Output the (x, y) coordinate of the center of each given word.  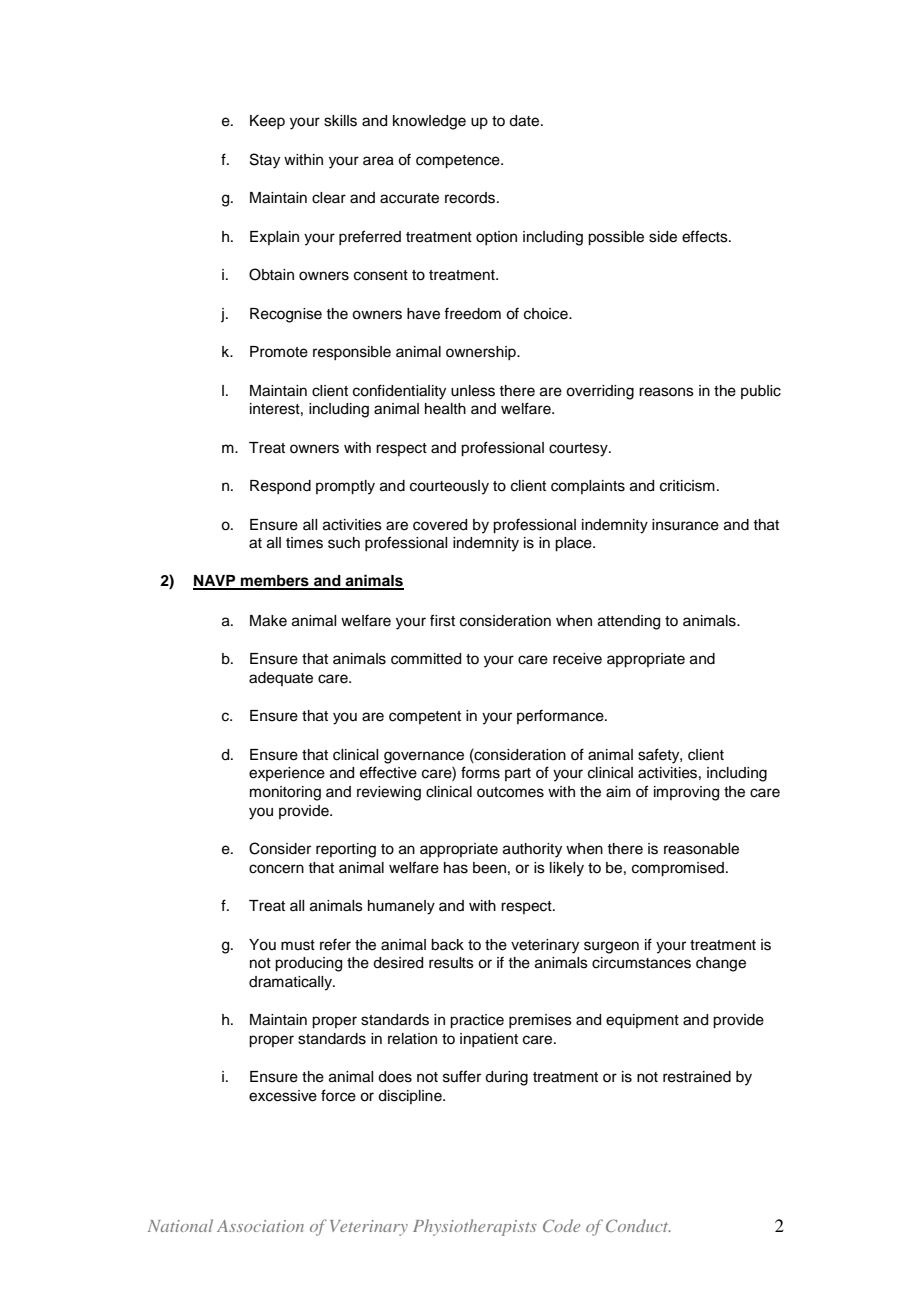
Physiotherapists (475, 1227)
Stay (265, 161)
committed (426, 659)
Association (260, 1226)
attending (629, 622)
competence (459, 162)
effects (706, 236)
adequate (281, 679)
